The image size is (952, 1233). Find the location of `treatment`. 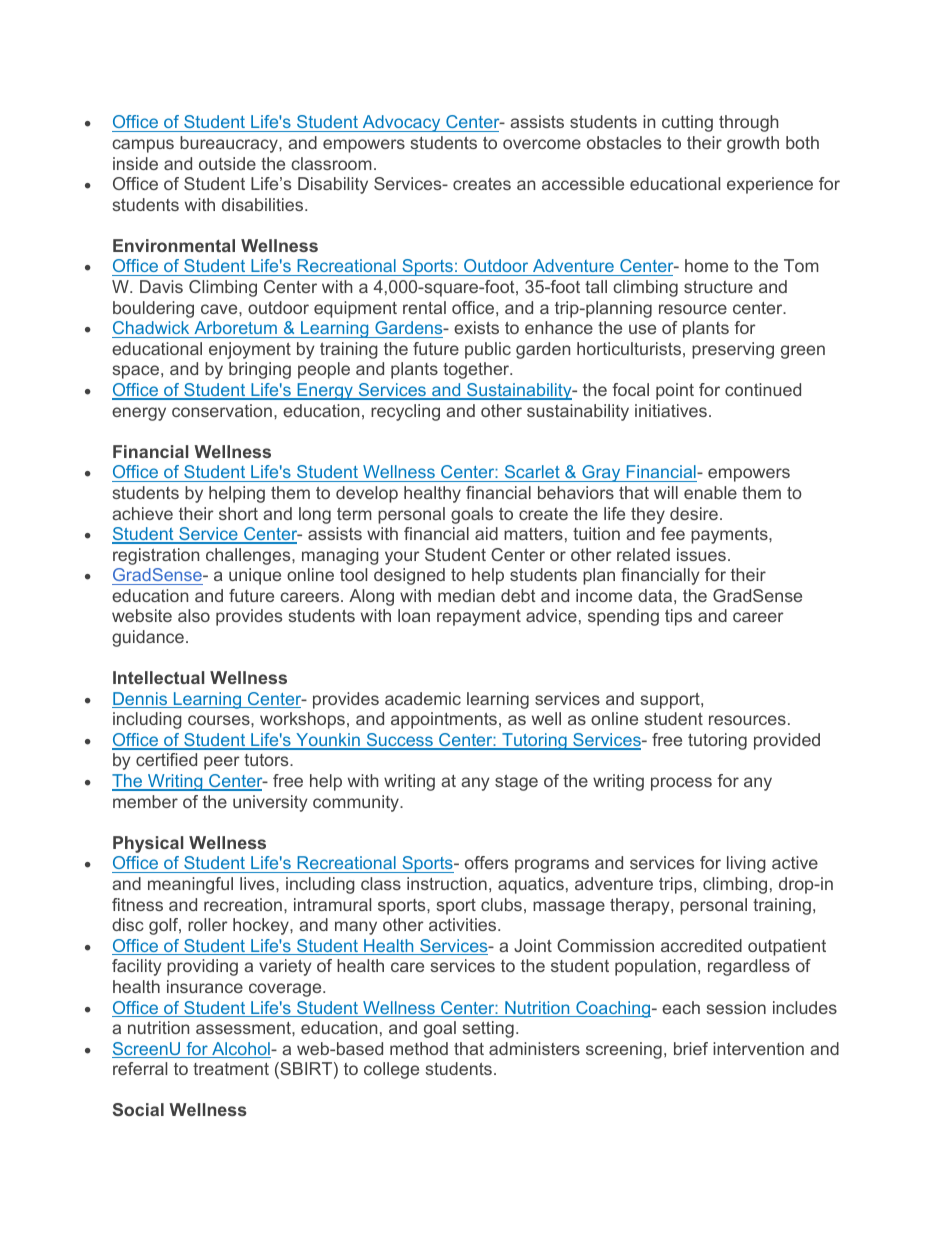

treatment is located at coordinates (231, 1069).
